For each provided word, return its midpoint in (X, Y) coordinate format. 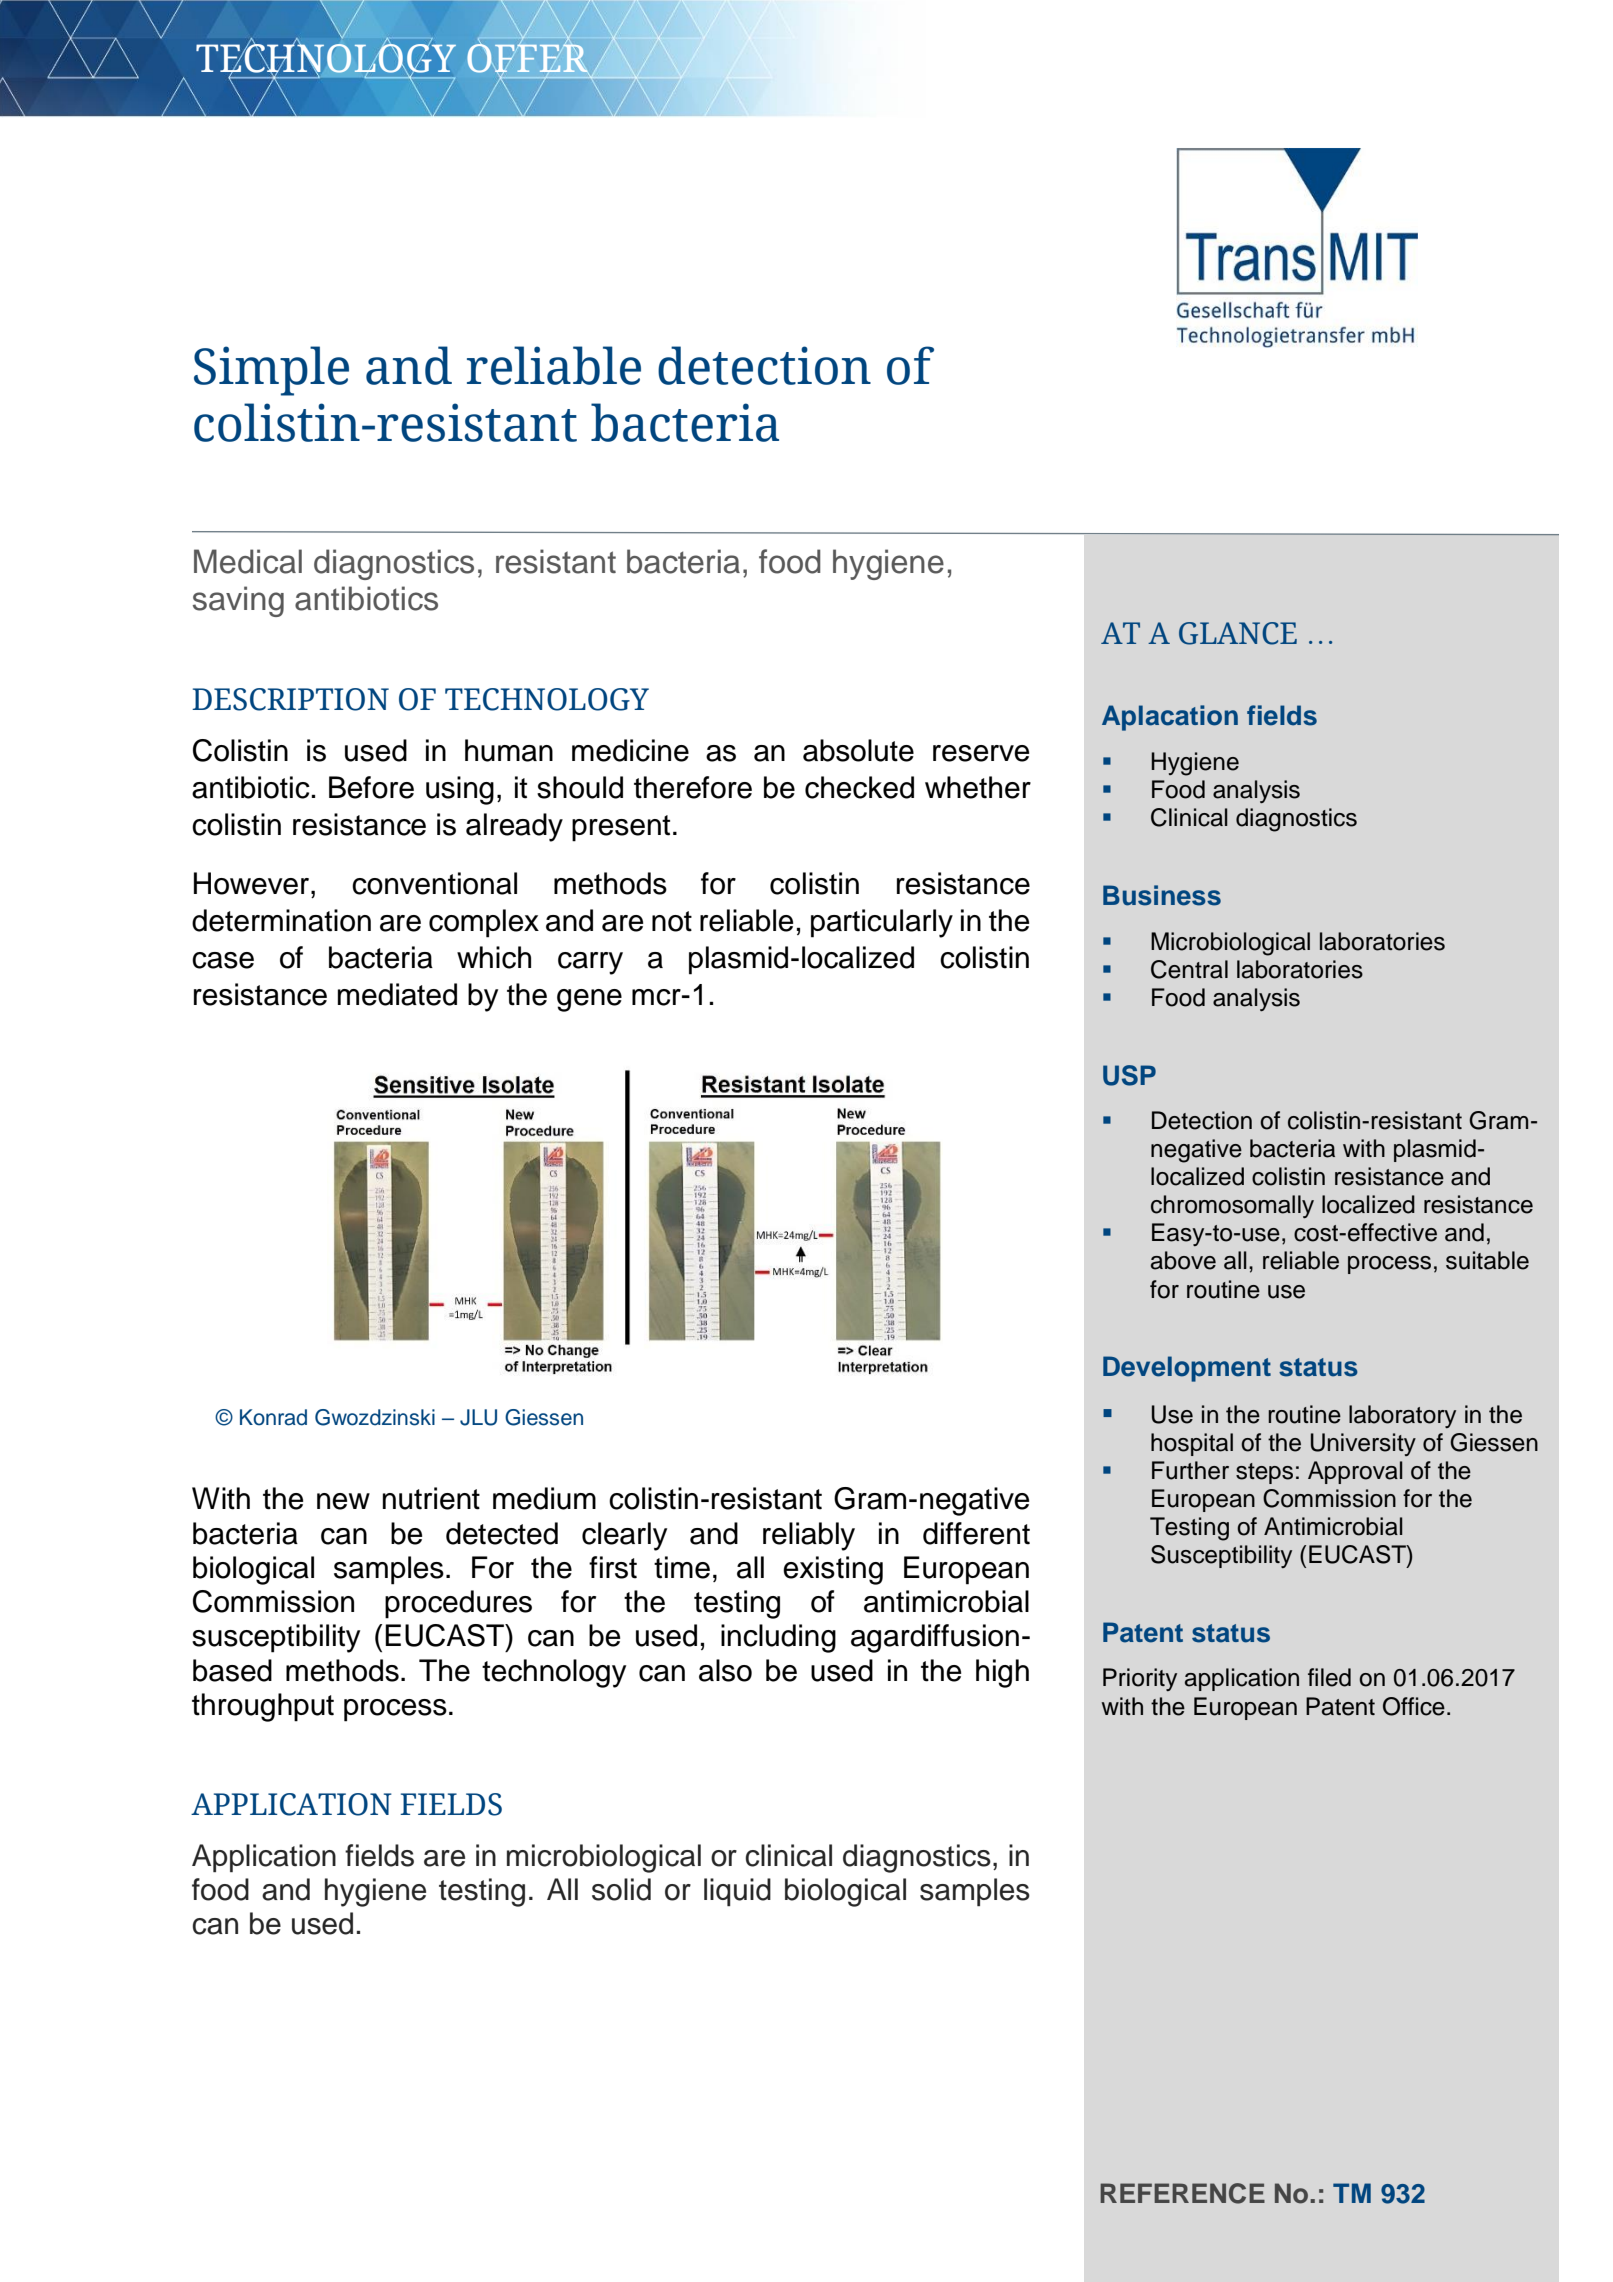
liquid (737, 1892)
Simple (271, 371)
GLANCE (1238, 633)
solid (621, 1889)
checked (859, 787)
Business (1162, 895)
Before (371, 787)
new (343, 1501)
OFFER (528, 58)
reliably (809, 1536)
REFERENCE (1182, 2193)
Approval (1355, 1472)
